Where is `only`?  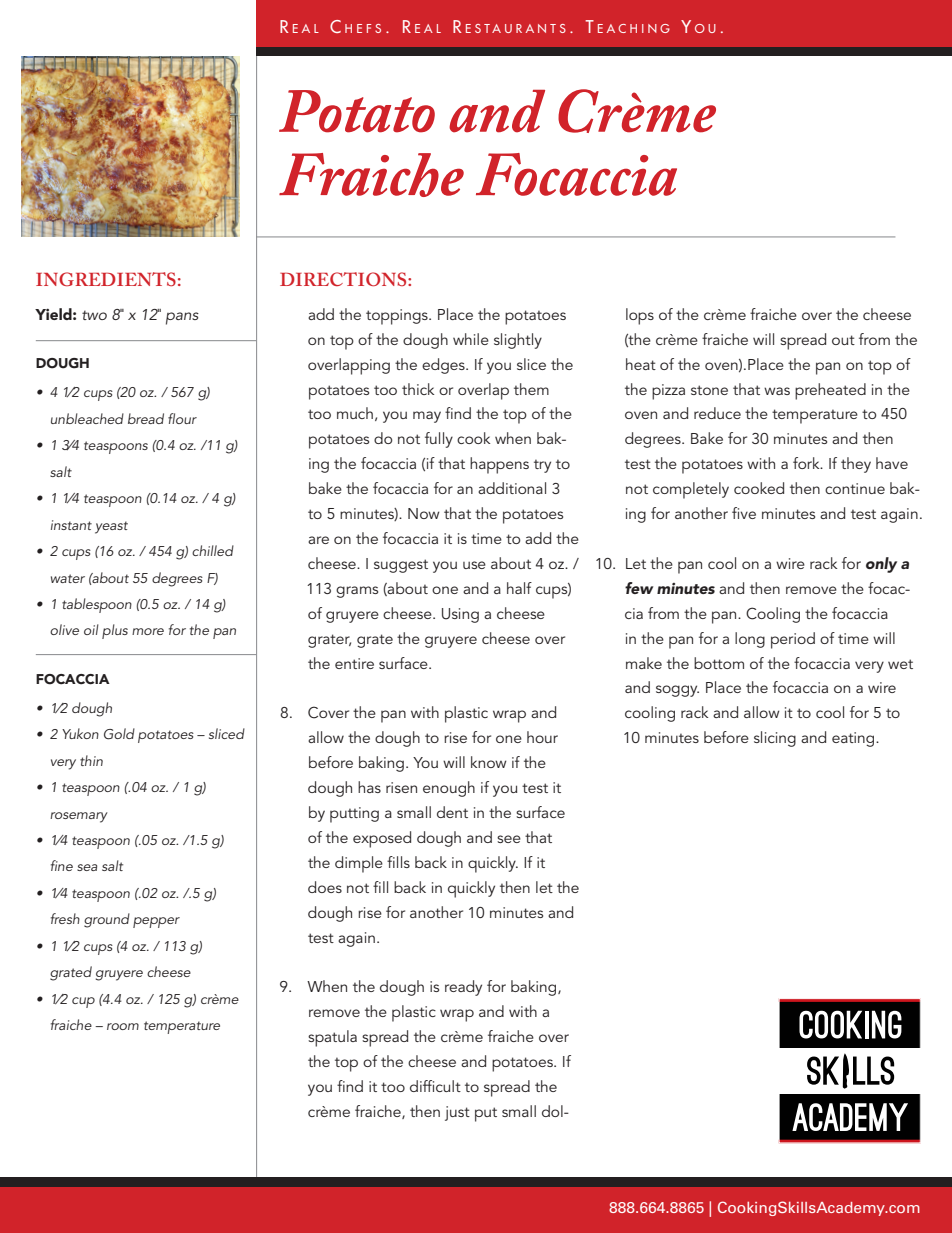
only is located at coordinates (881, 565).
